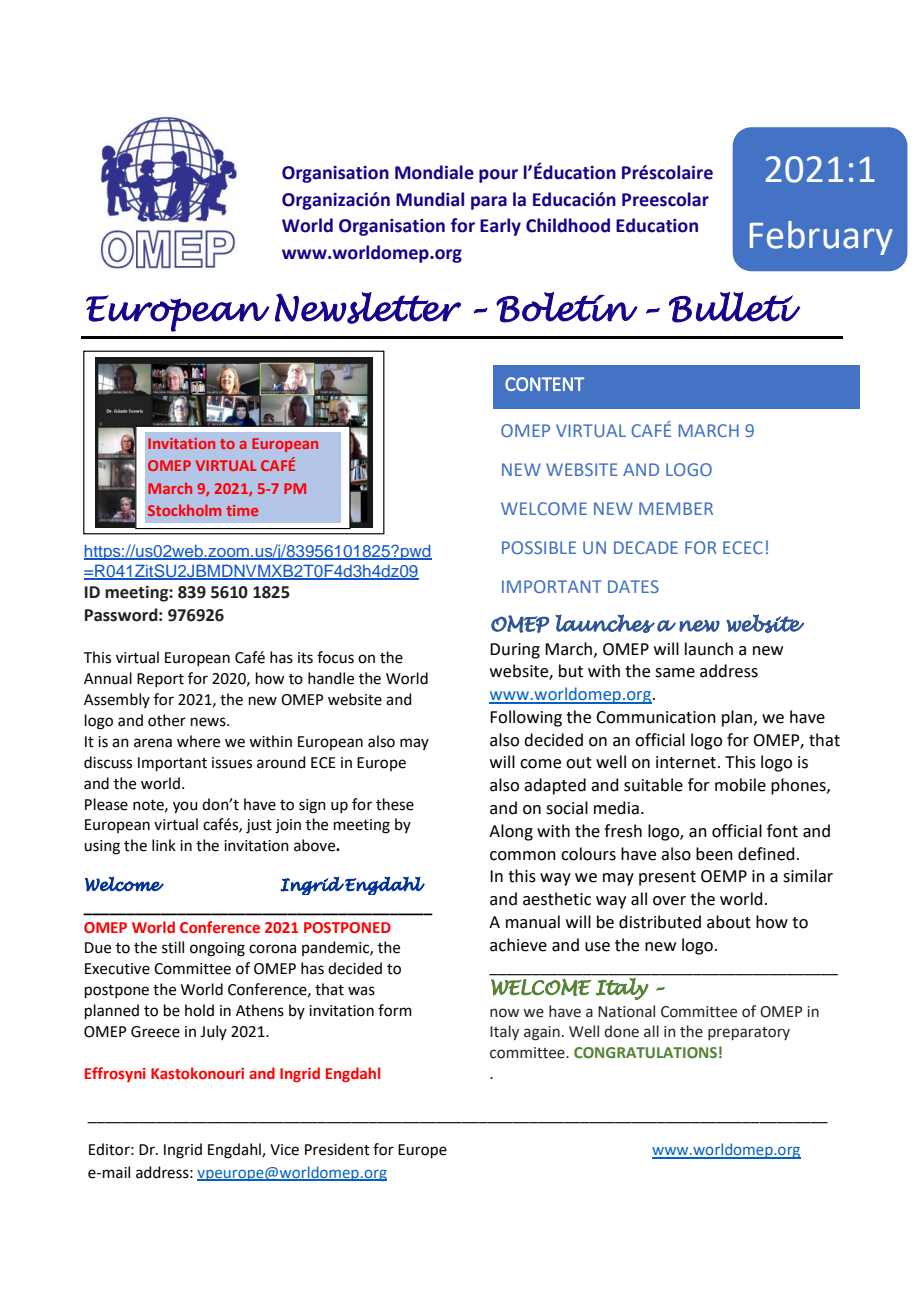  Describe the element at coordinates (523, 856) in the page. I see `common` at that location.
